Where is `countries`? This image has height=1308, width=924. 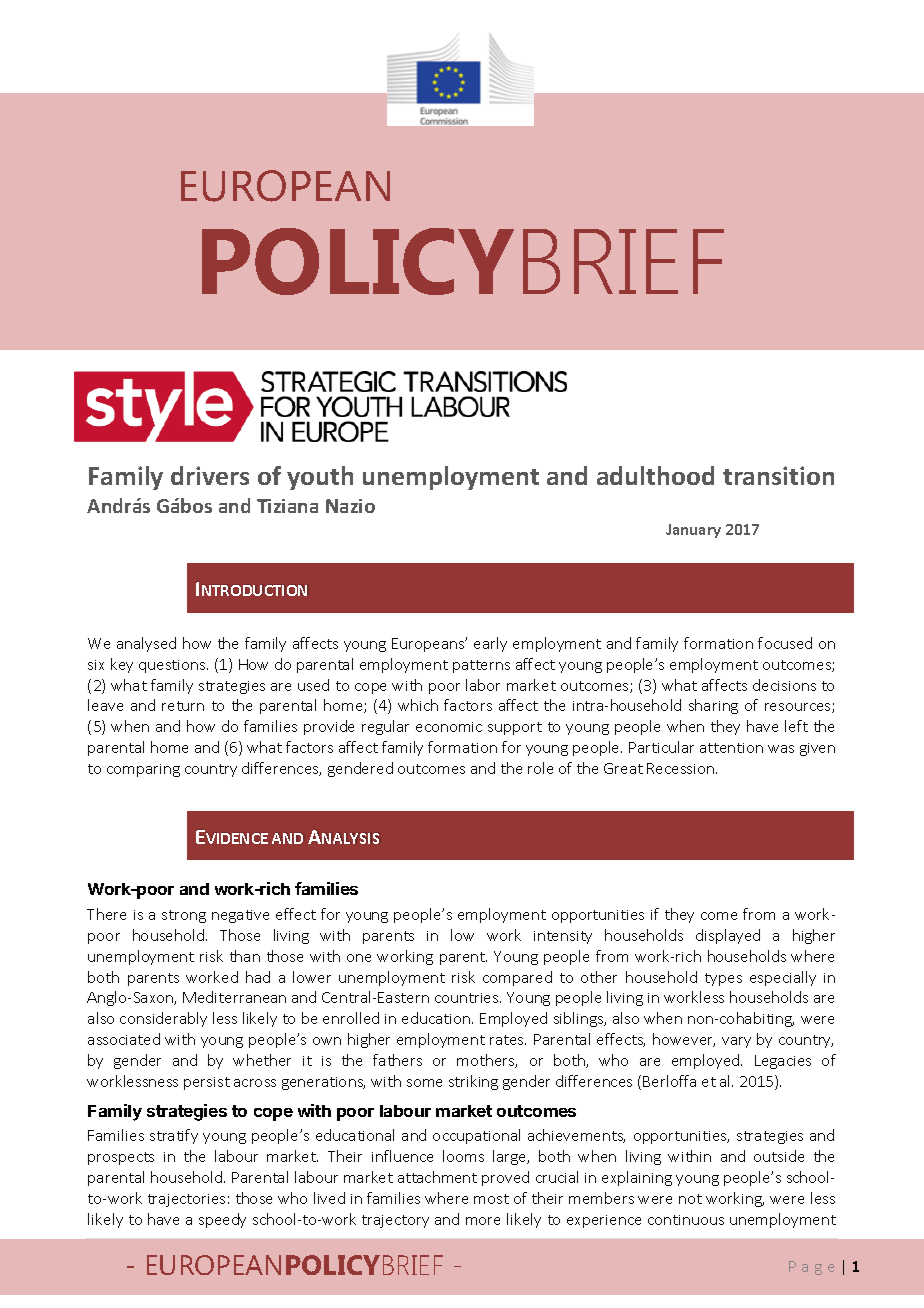
countries is located at coordinates (468, 998).
